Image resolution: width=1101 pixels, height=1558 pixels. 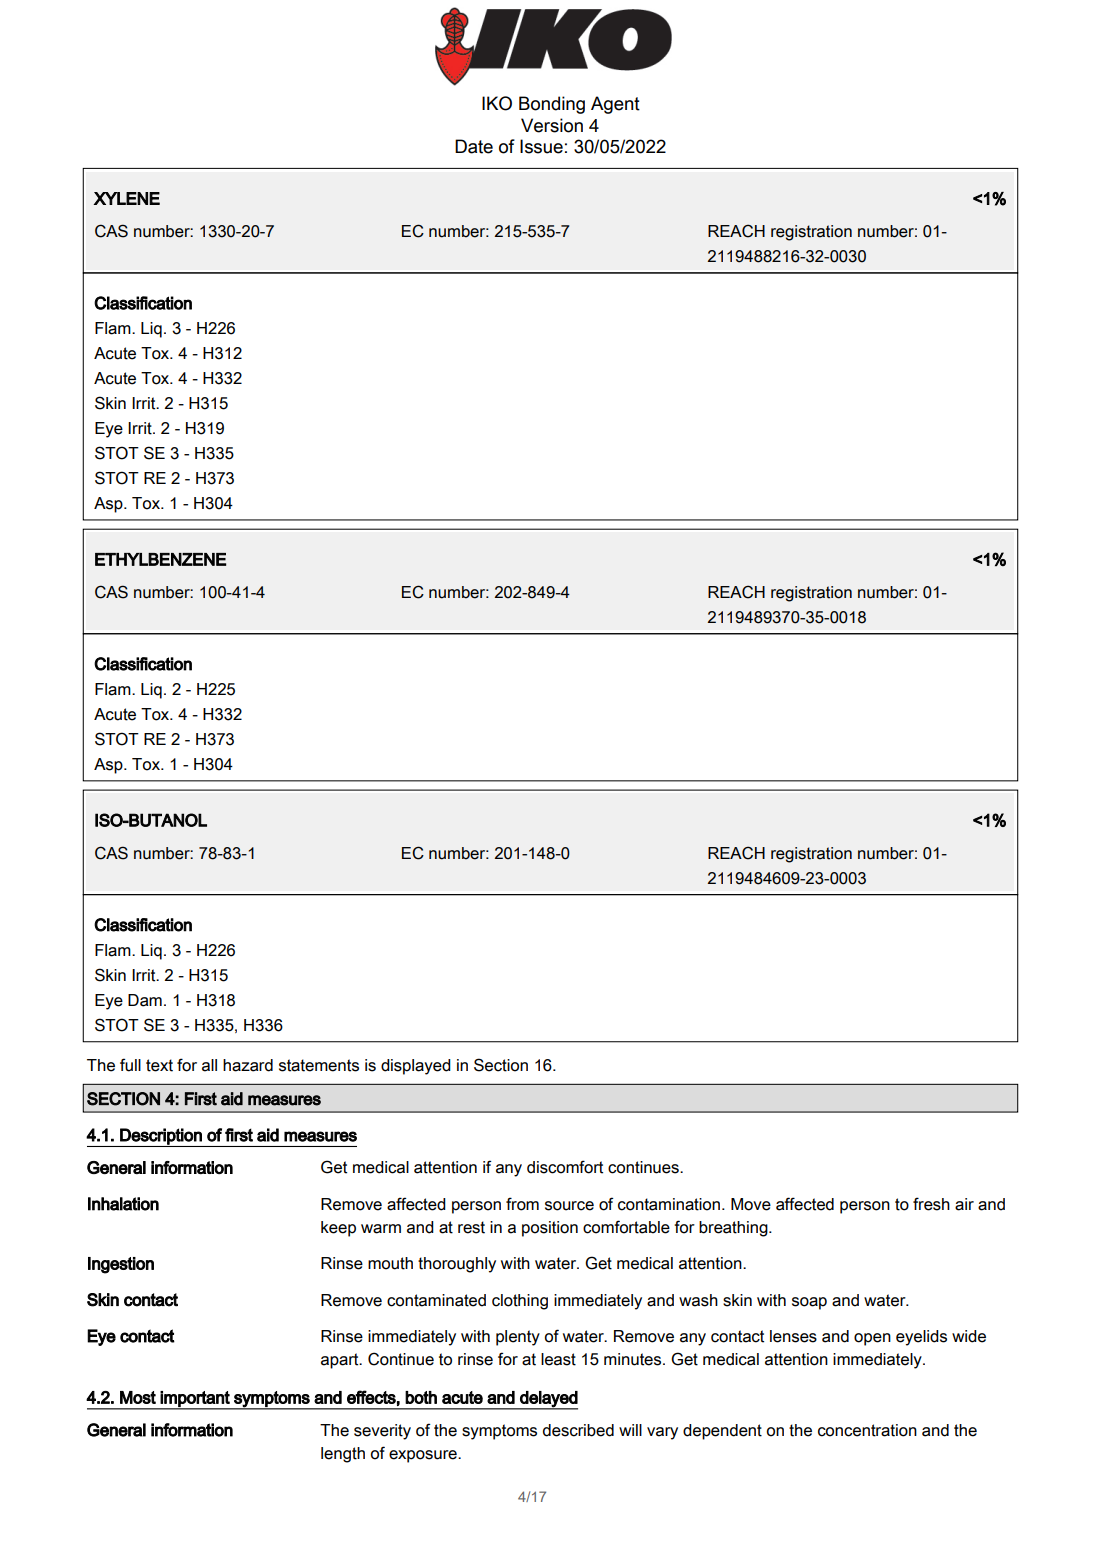 I want to click on fresh, so click(x=931, y=1204).
